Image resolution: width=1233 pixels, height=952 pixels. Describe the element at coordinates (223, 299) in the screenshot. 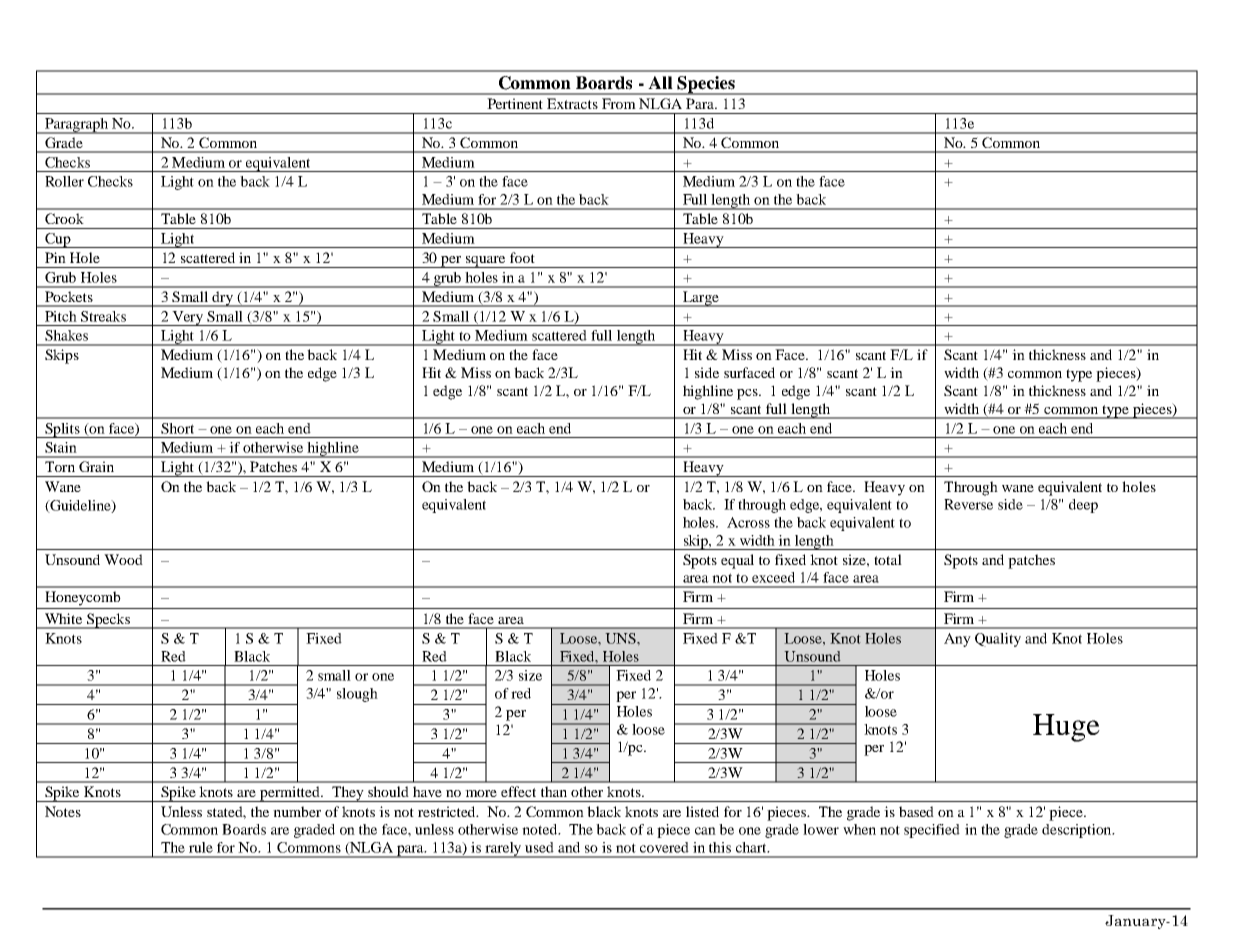

I see `dry` at that location.
